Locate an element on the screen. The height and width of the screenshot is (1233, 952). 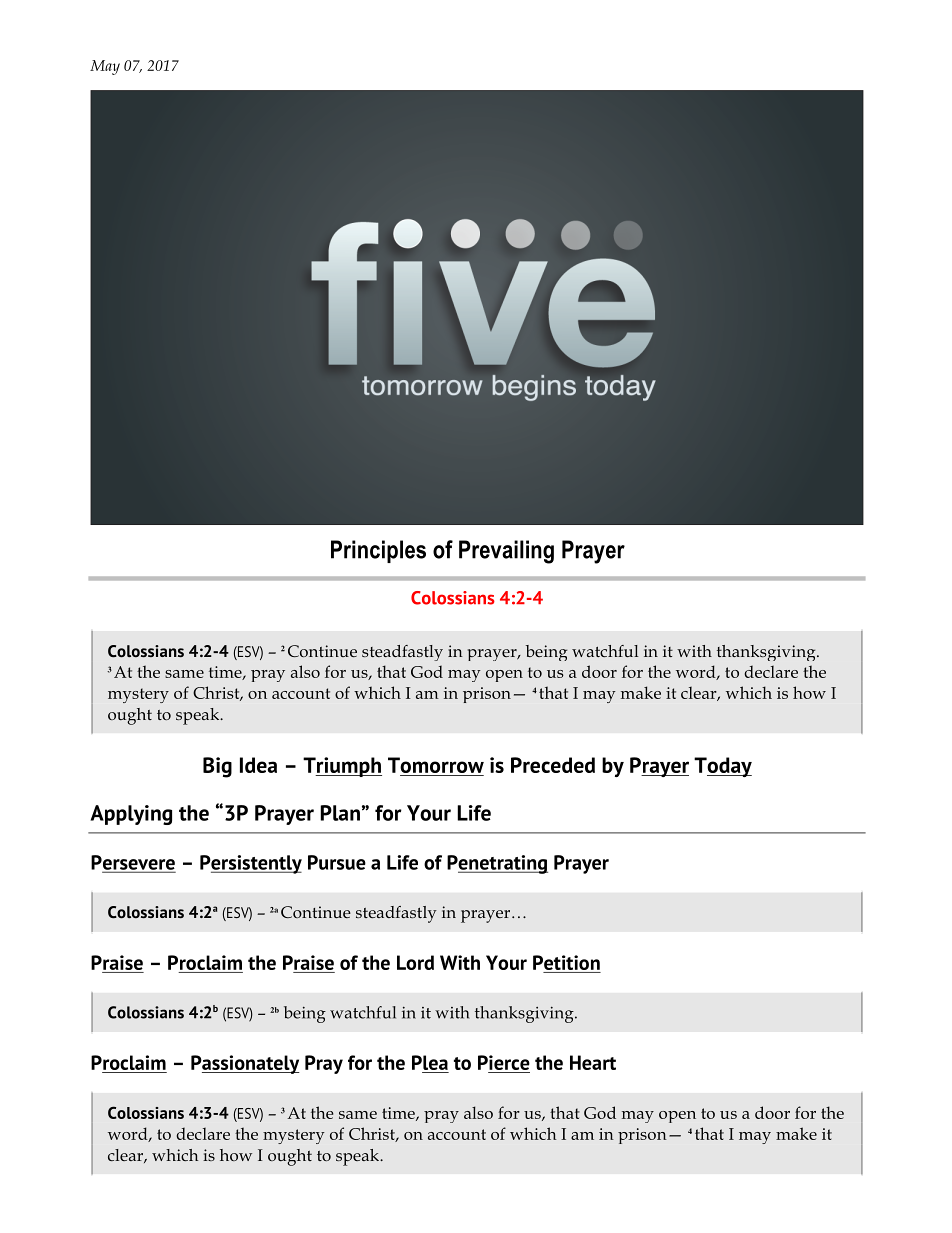
Passionately is located at coordinates (245, 1064).
